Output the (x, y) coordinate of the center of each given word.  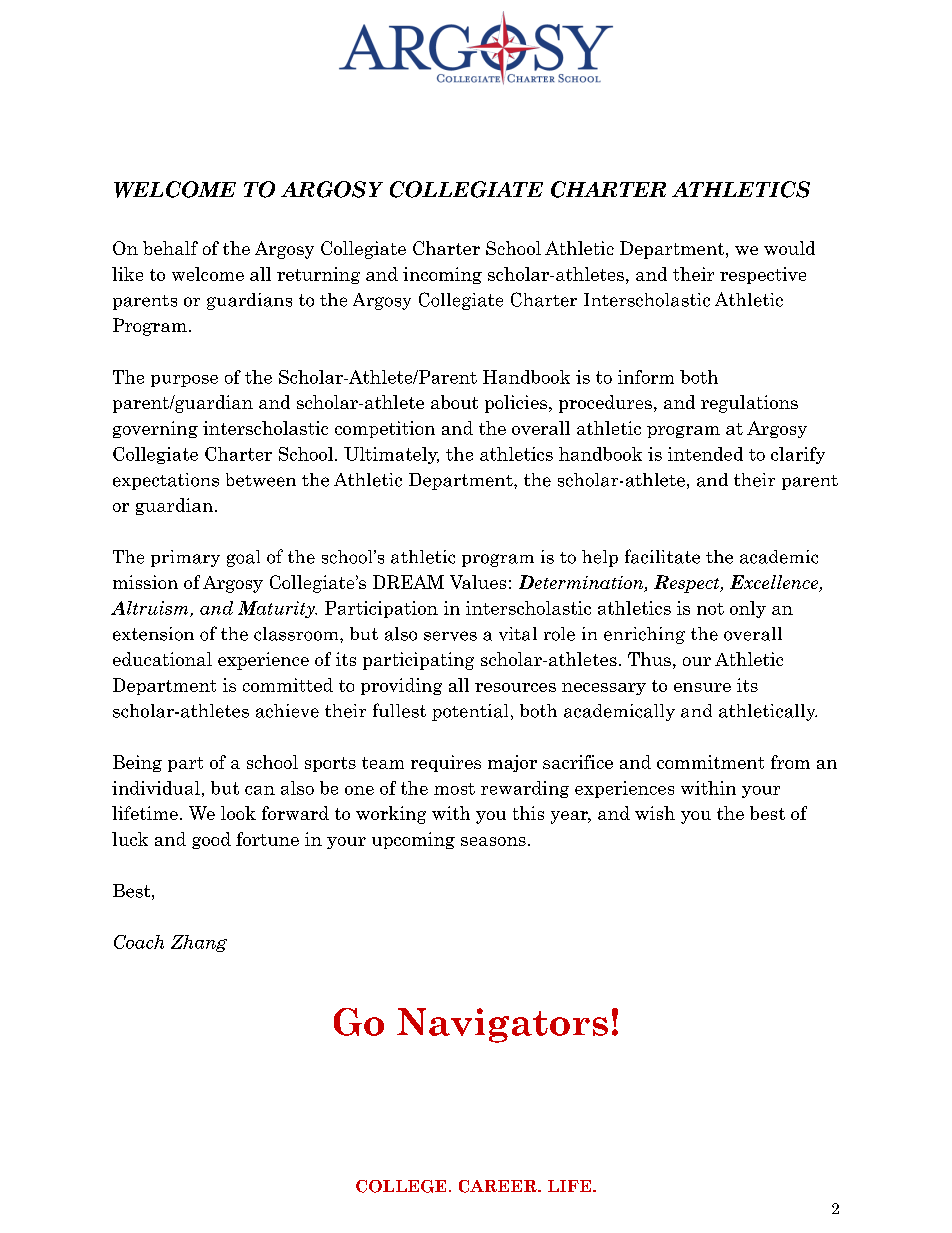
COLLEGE (401, 1186)
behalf (170, 248)
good (211, 840)
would (789, 248)
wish (655, 813)
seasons (493, 841)
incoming (442, 275)
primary (185, 558)
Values (478, 582)
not (710, 609)
